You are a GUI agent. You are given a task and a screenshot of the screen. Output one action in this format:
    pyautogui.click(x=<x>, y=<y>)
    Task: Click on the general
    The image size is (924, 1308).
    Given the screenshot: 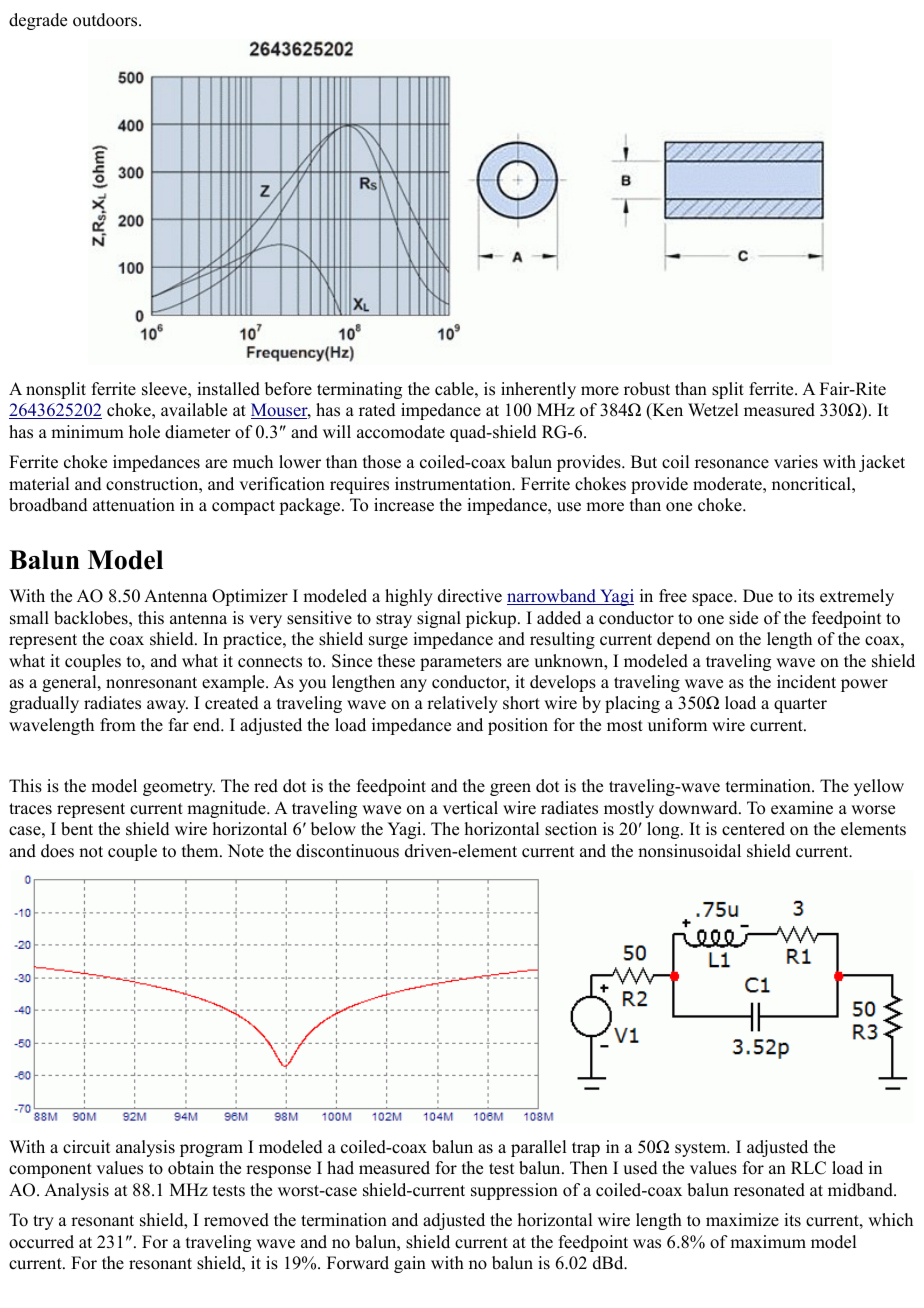 What is the action you would take?
    pyautogui.click(x=70, y=683)
